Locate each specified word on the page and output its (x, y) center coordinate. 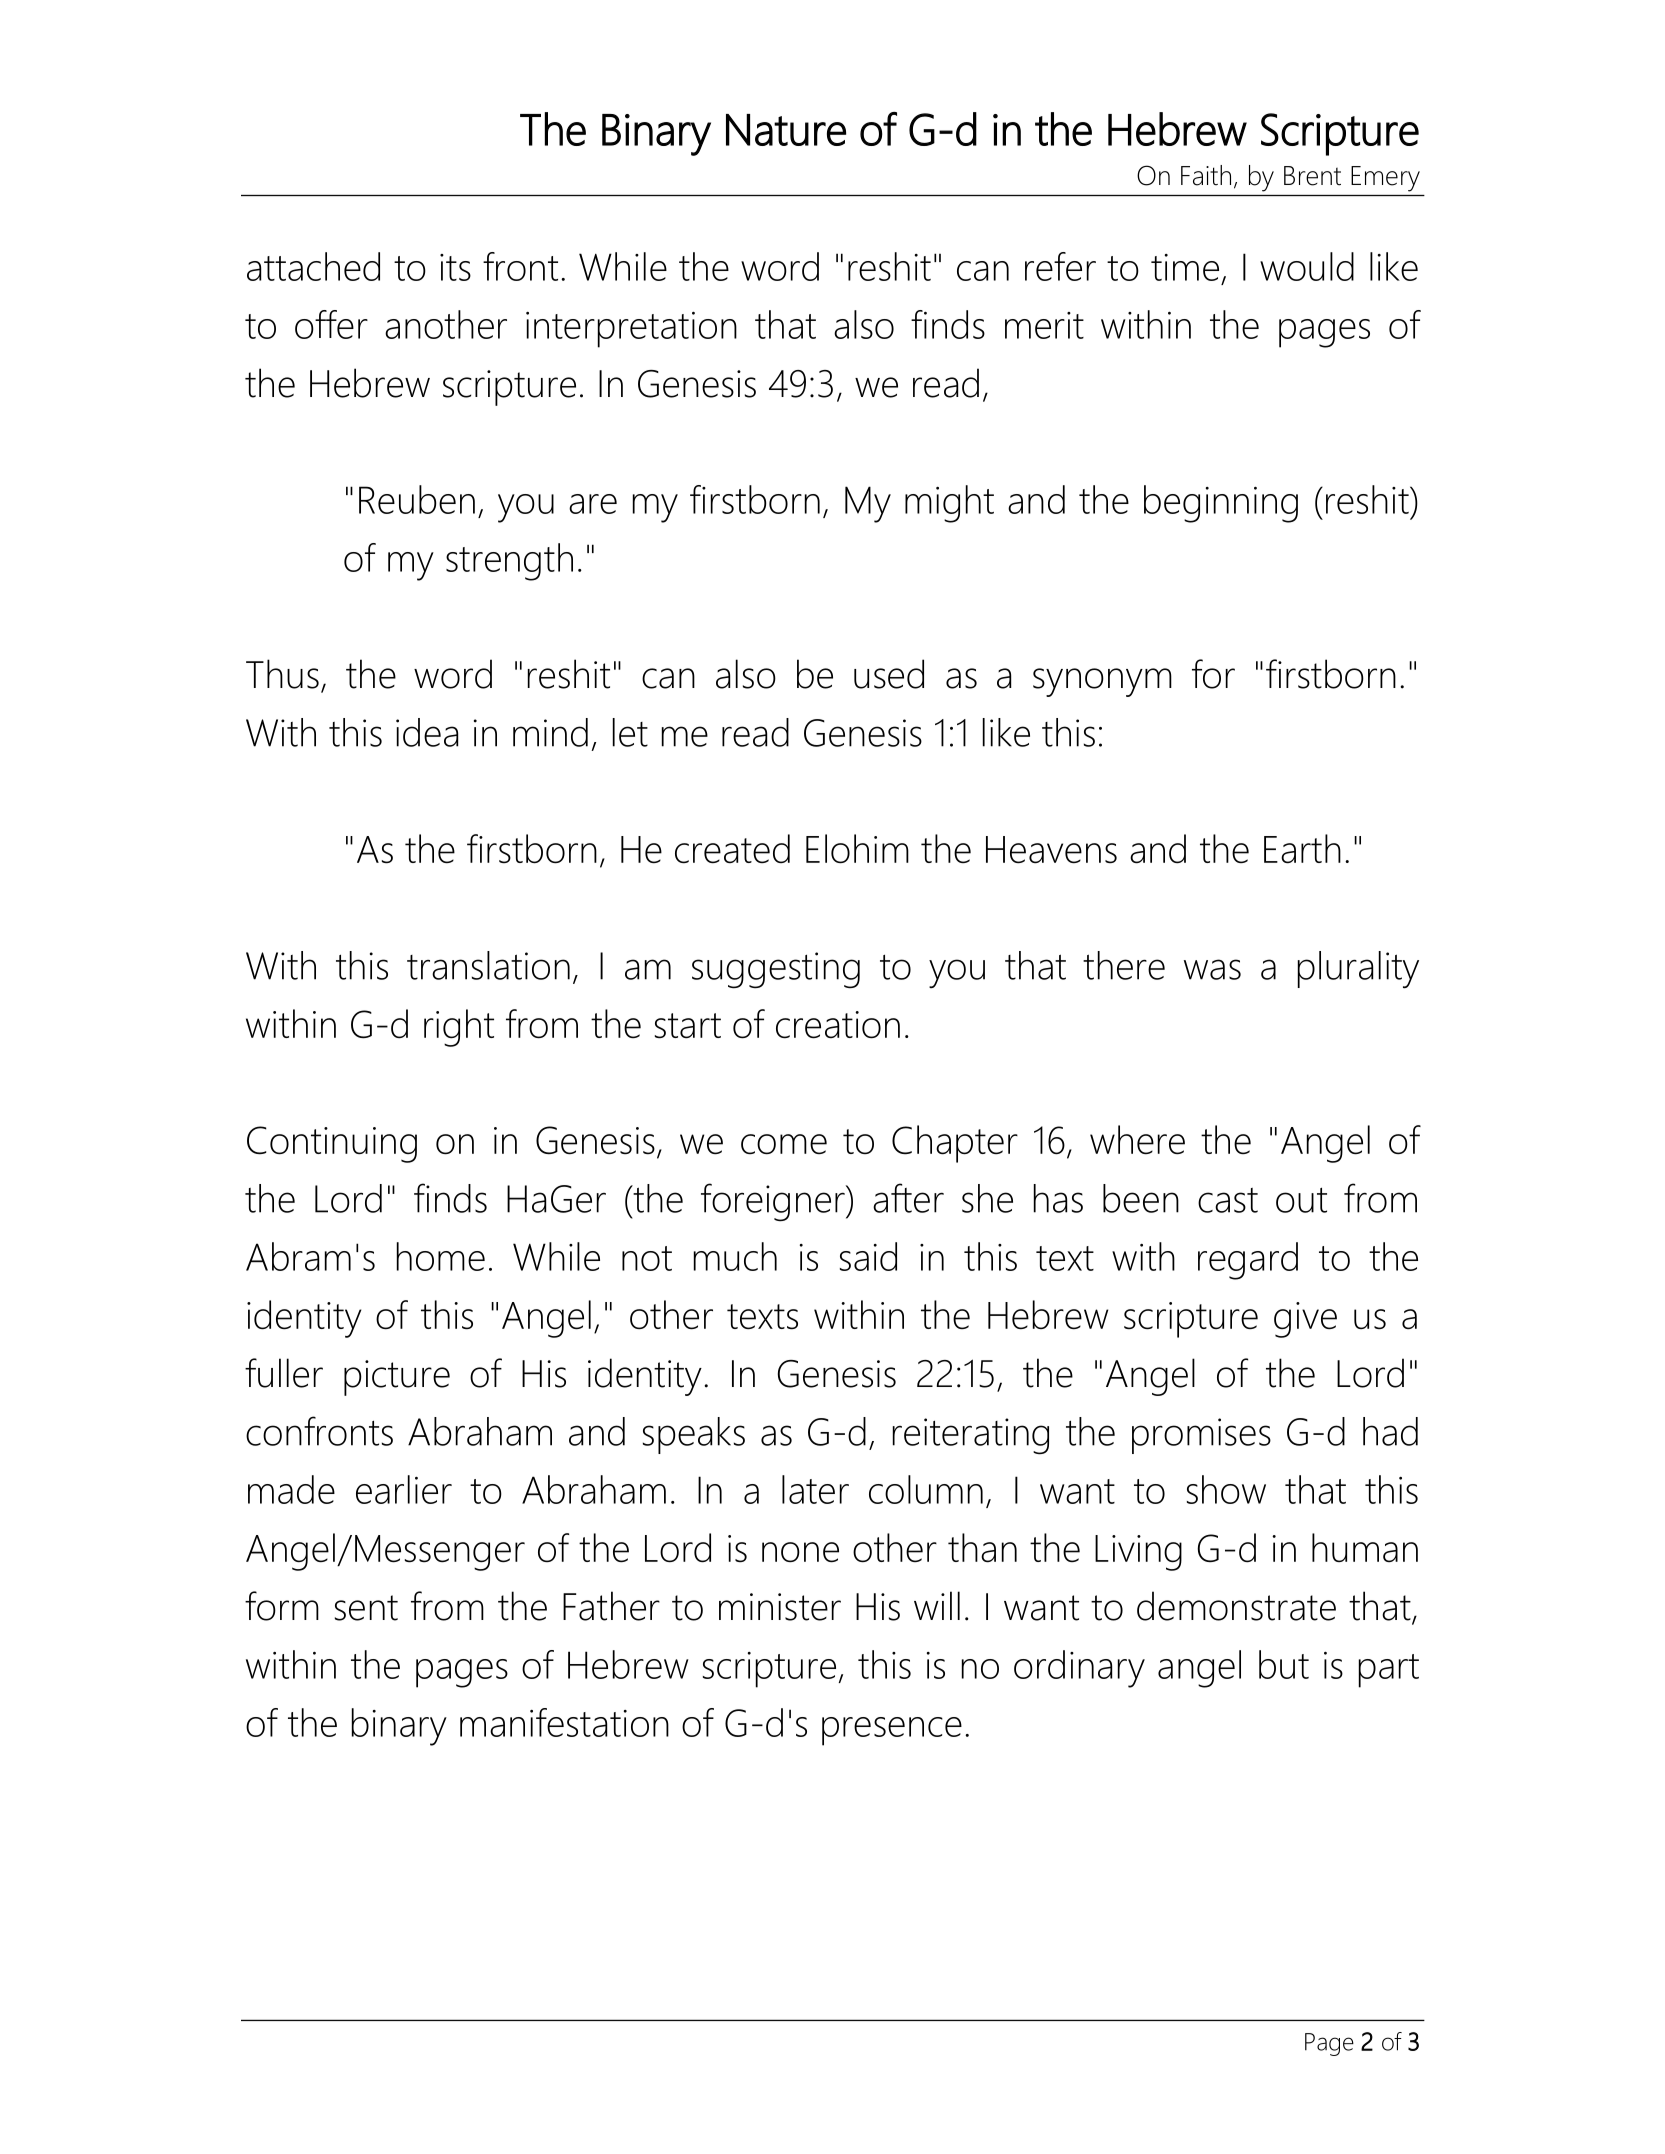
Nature (786, 130)
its (455, 267)
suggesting (776, 970)
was (1212, 969)
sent (366, 1608)
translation (488, 965)
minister (780, 1607)
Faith (1206, 175)
